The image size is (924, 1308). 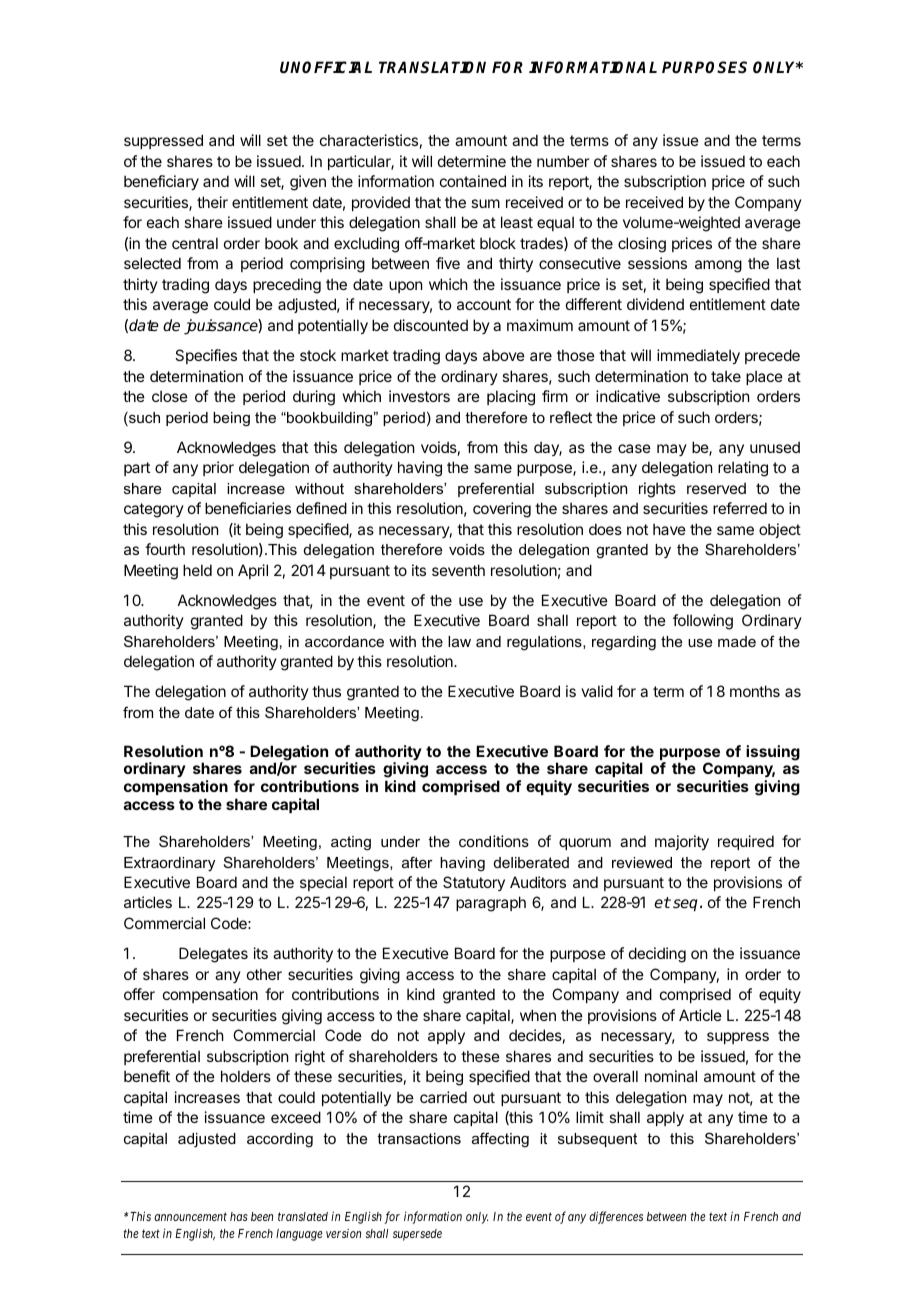 I want to click on differences, so click(x=616, y=1217).
